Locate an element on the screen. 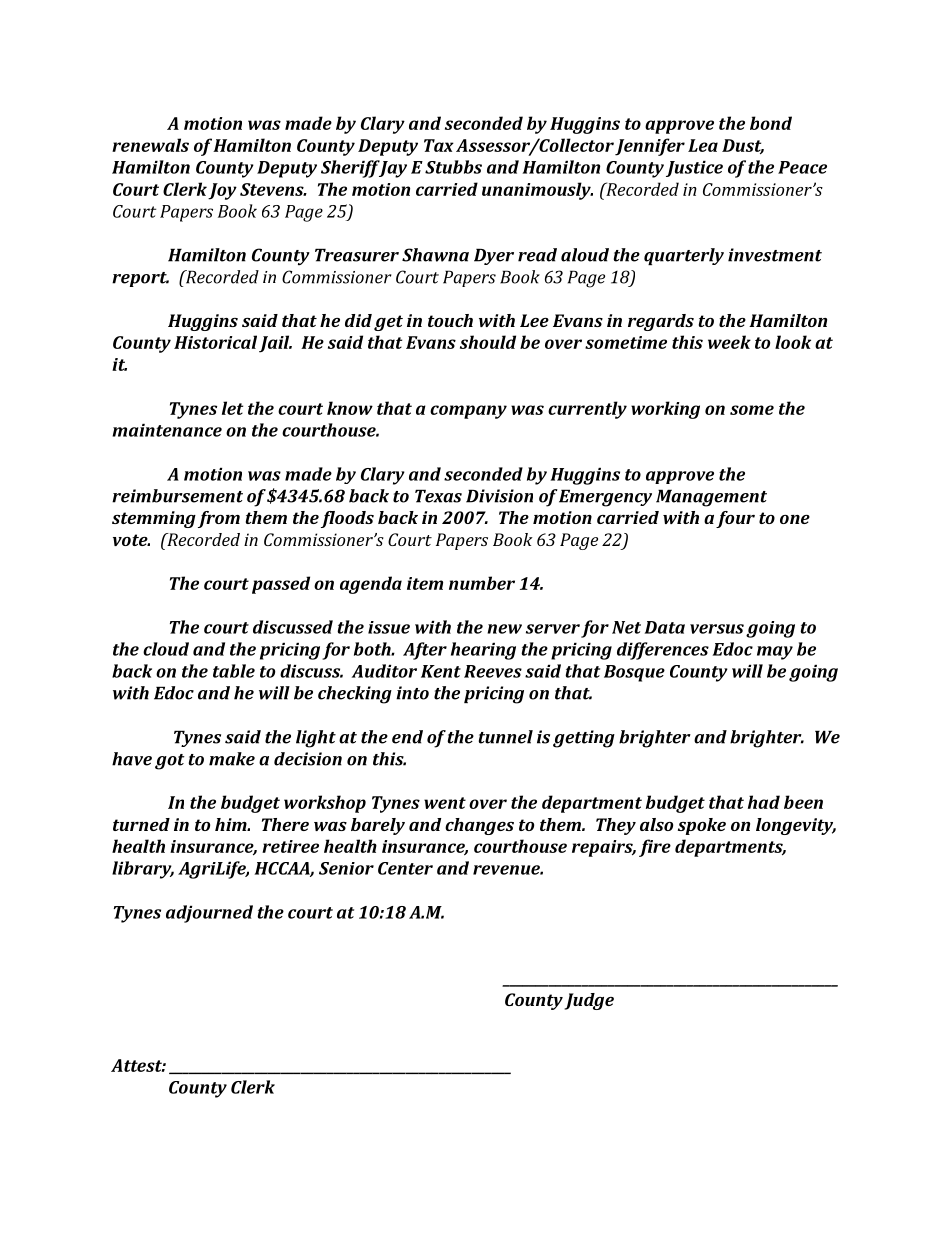 This screenshot has height=1233, width=952. library is located at coordinates (143, 870).
